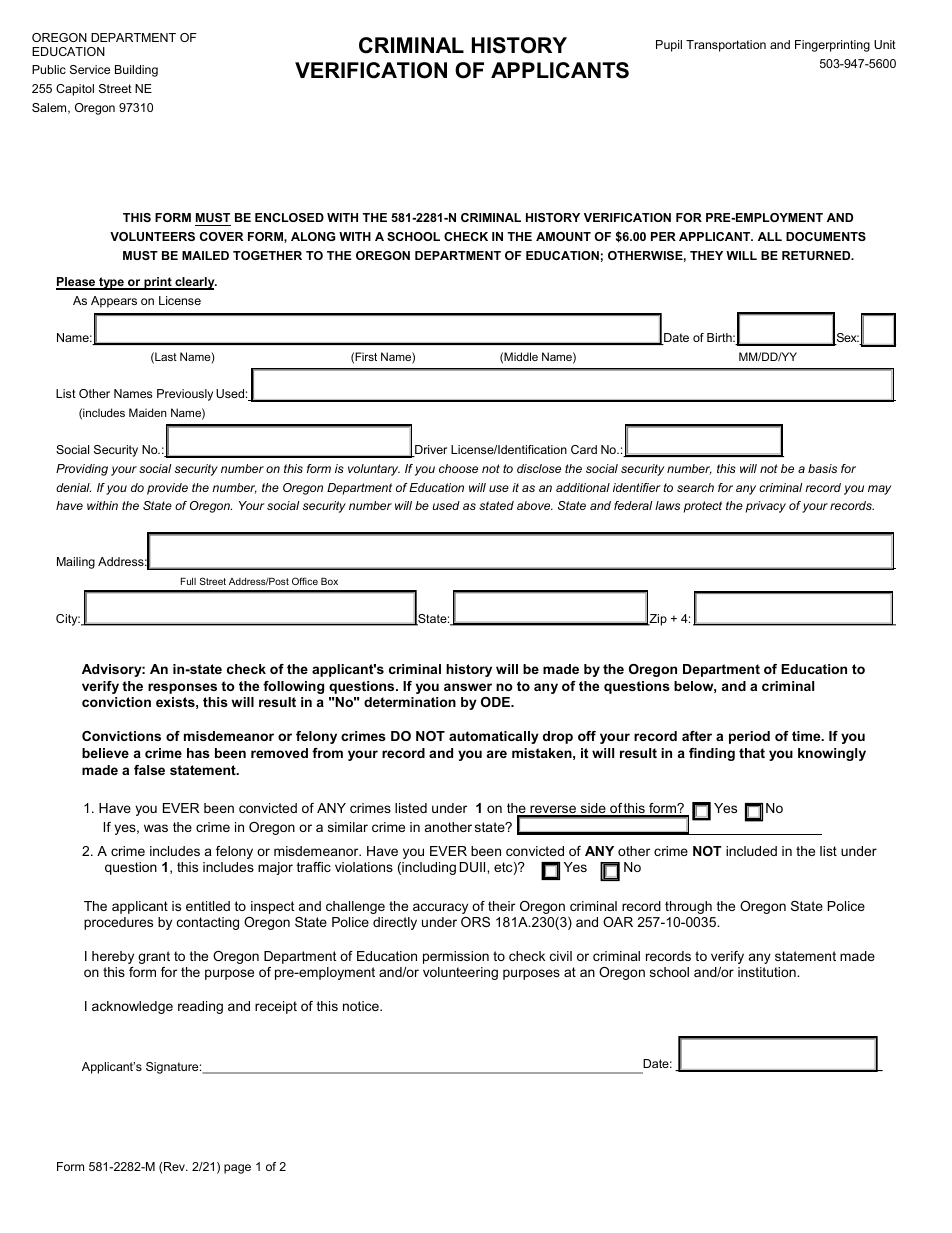  I want to click on type, so click(111, 283).
